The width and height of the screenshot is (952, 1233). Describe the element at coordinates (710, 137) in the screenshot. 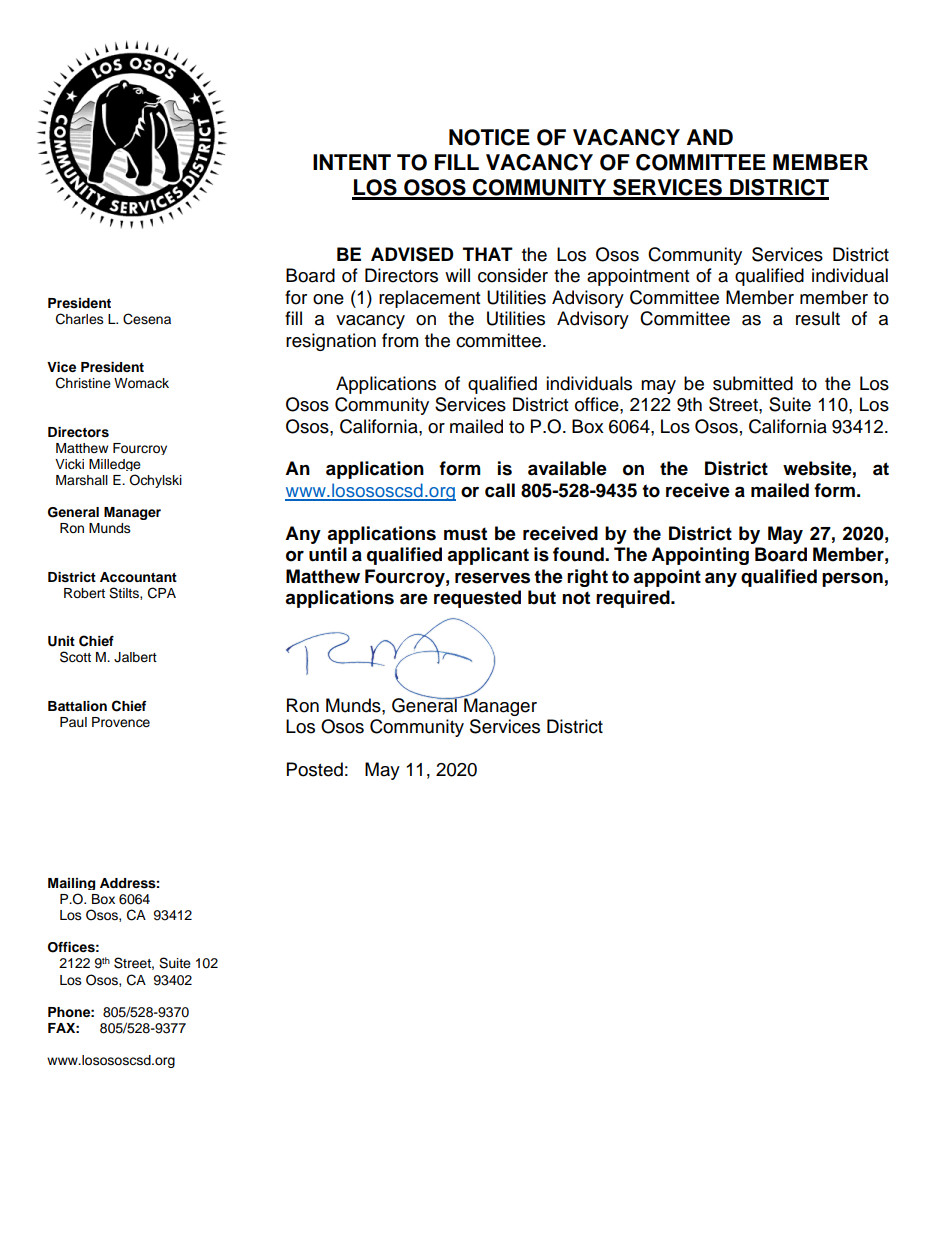

I see `AND` at that location.
